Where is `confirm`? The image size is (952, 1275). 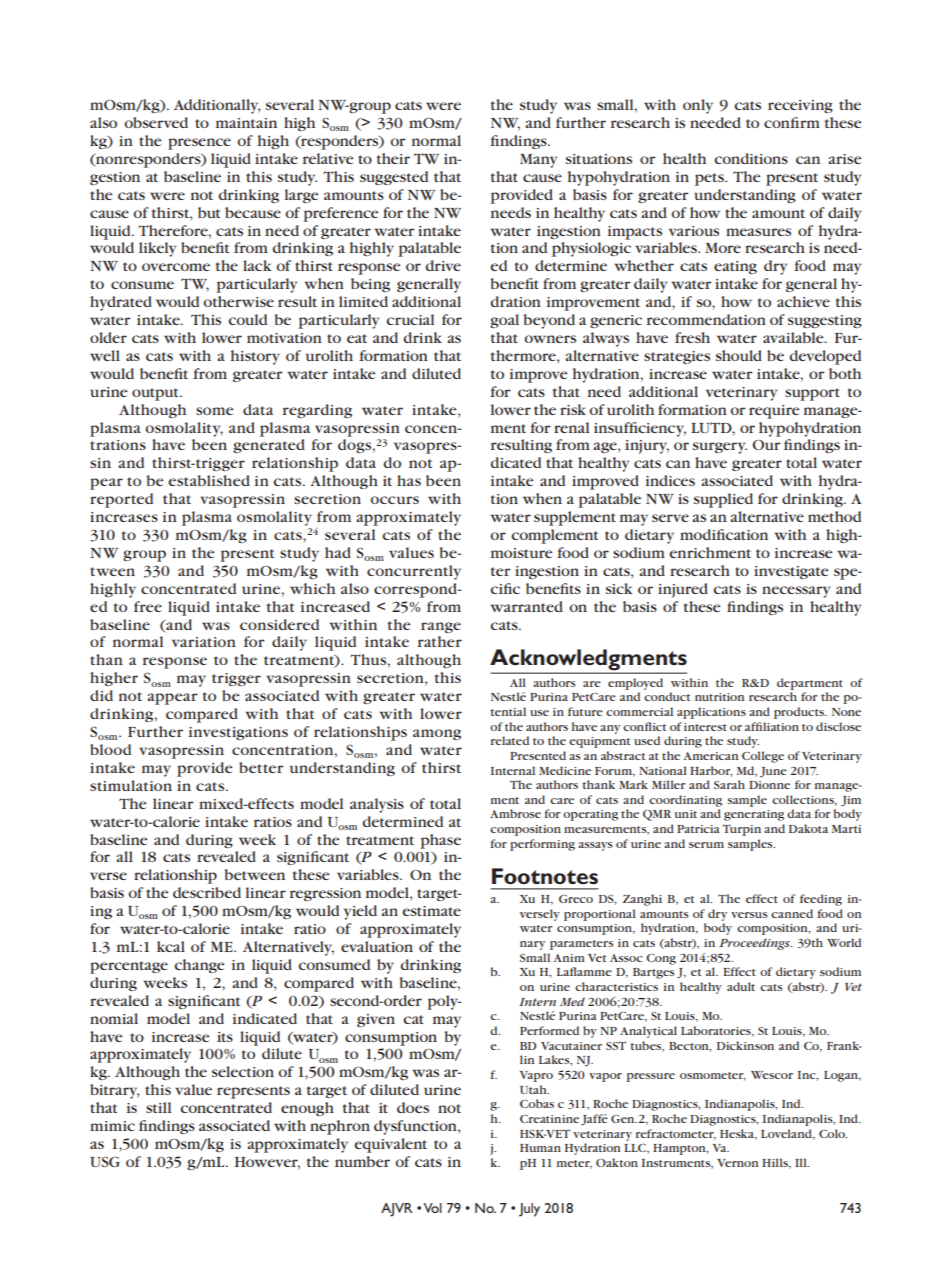
confirm is located at coordinates (792, 122).
